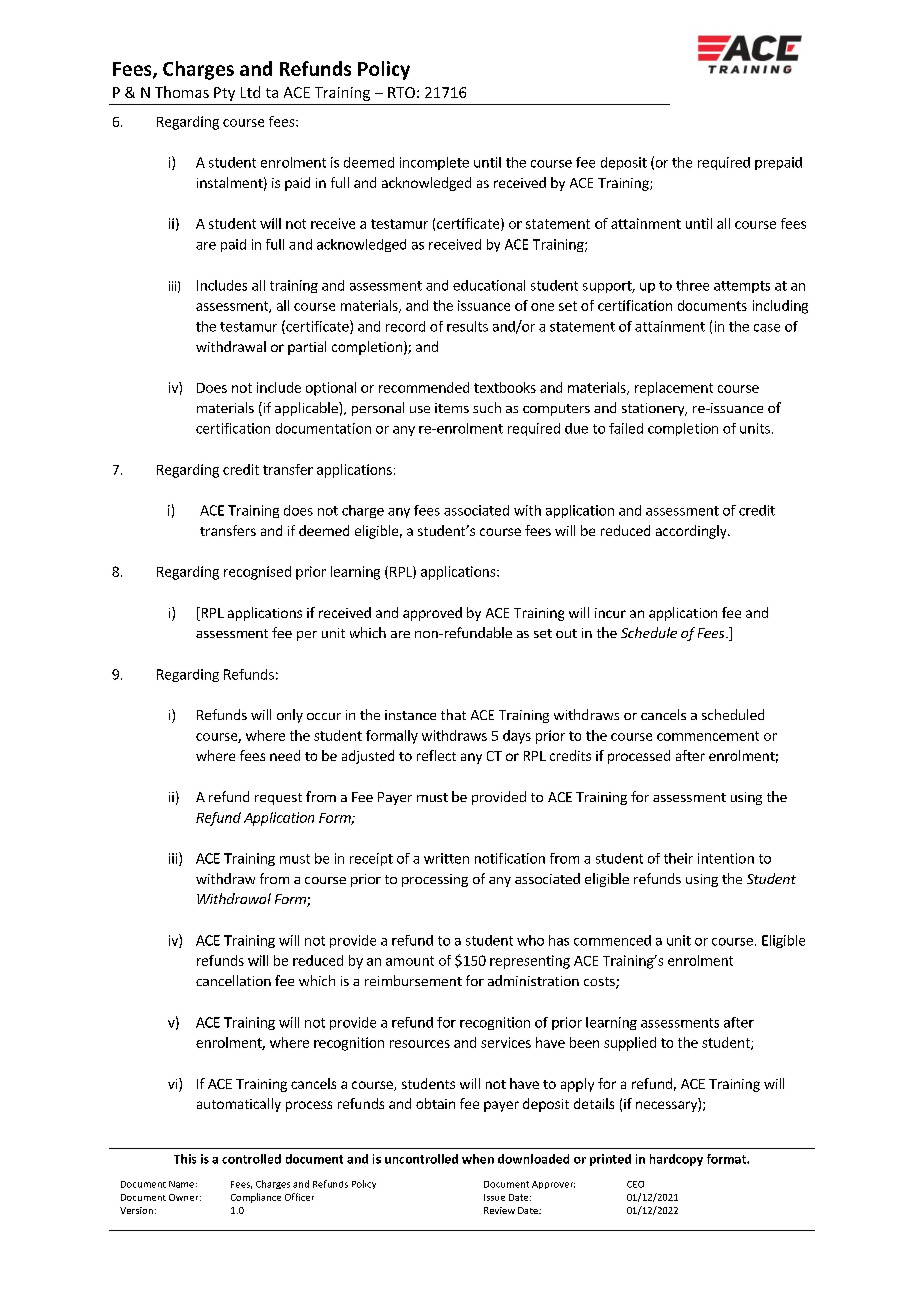 Image resolution: width=924 pixels, height=1308 pixels. What do you see at coordinates (181, 1184) in the document?
I see `Name` at bounding box center [181, 1184].
